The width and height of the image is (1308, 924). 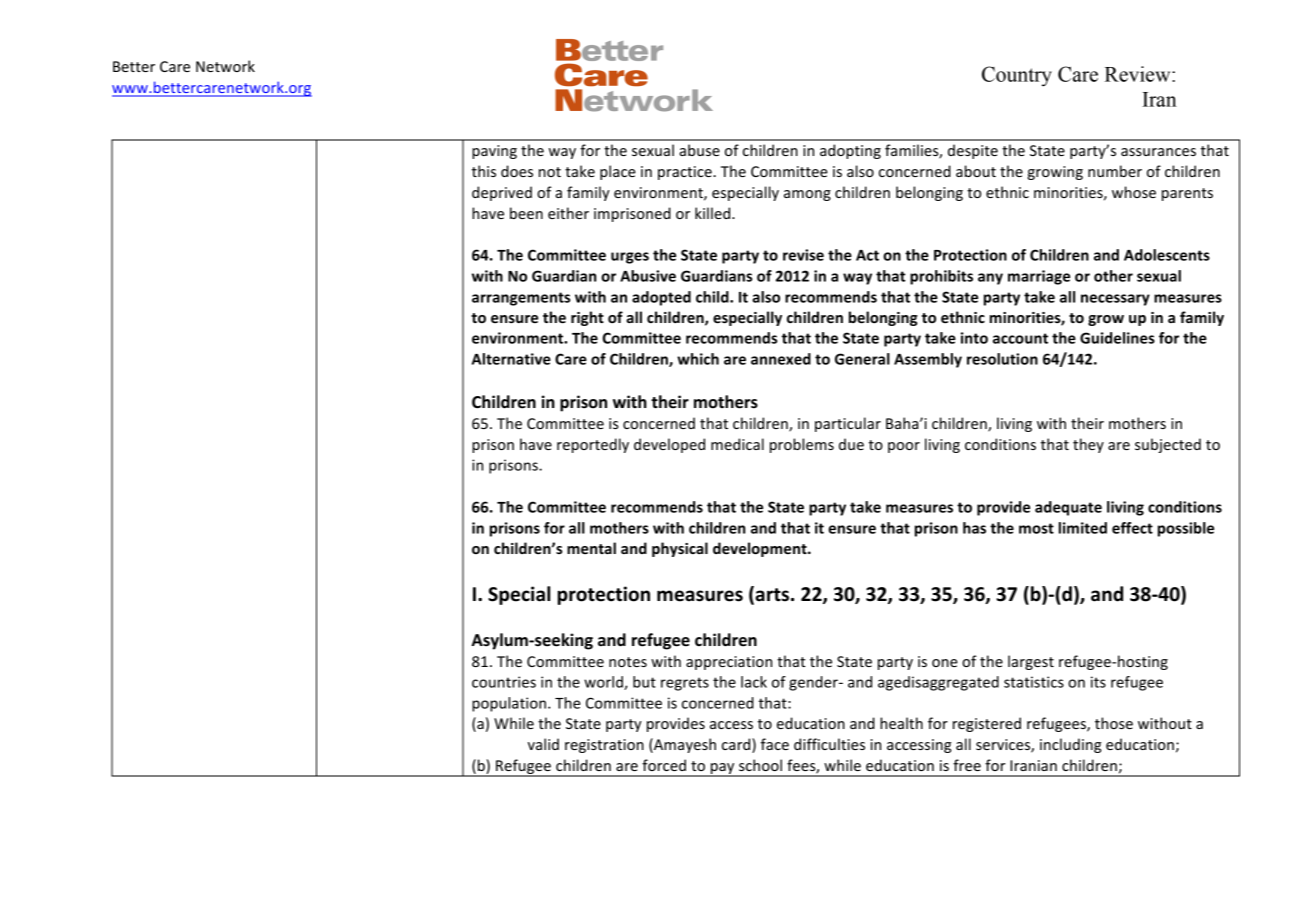 What do you see at coordinates (587, 318) in the image?
I see `right` at bounding box center [587, 318].
